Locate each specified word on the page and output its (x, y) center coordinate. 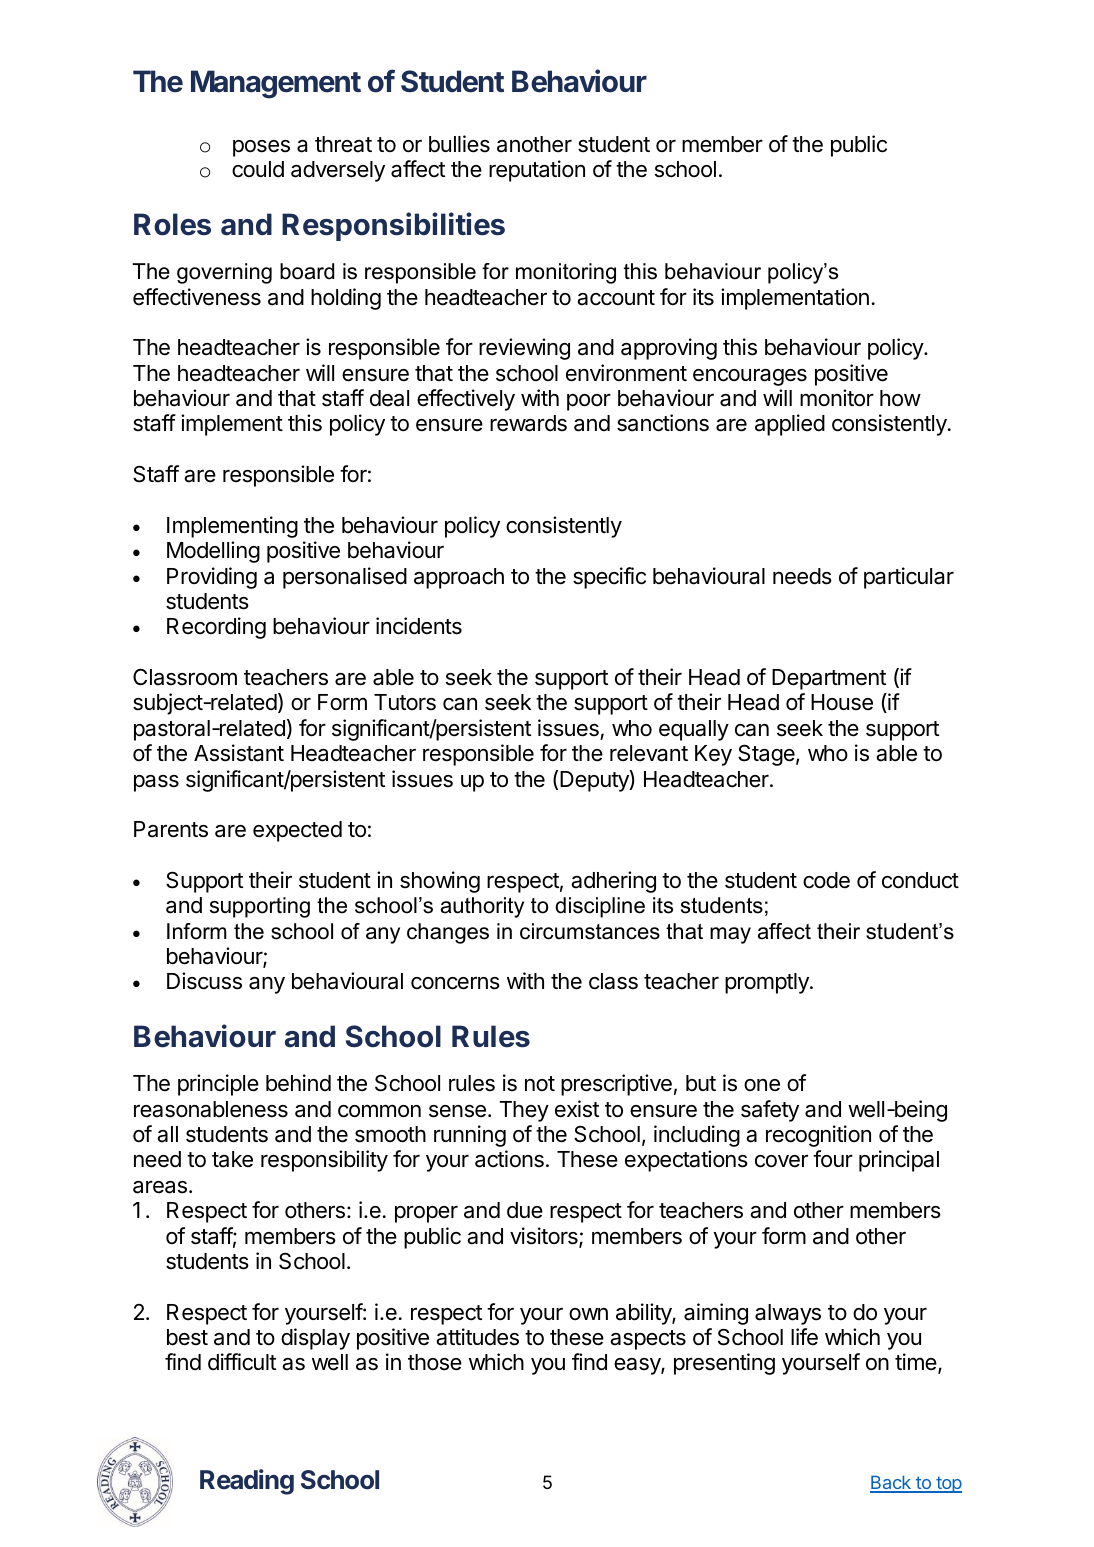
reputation (537, 171)
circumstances (590, 931)
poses (261, 148)
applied (790, 425)
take (232, 1159)
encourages (750, 377)
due (525, 1210)
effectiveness (197, 297)
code (826, 880)
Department (829, 679)
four (833, 1159)
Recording (216, 628)
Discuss (204, 981)
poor (589, 402)
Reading (247, 1482)
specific (609, 578)
